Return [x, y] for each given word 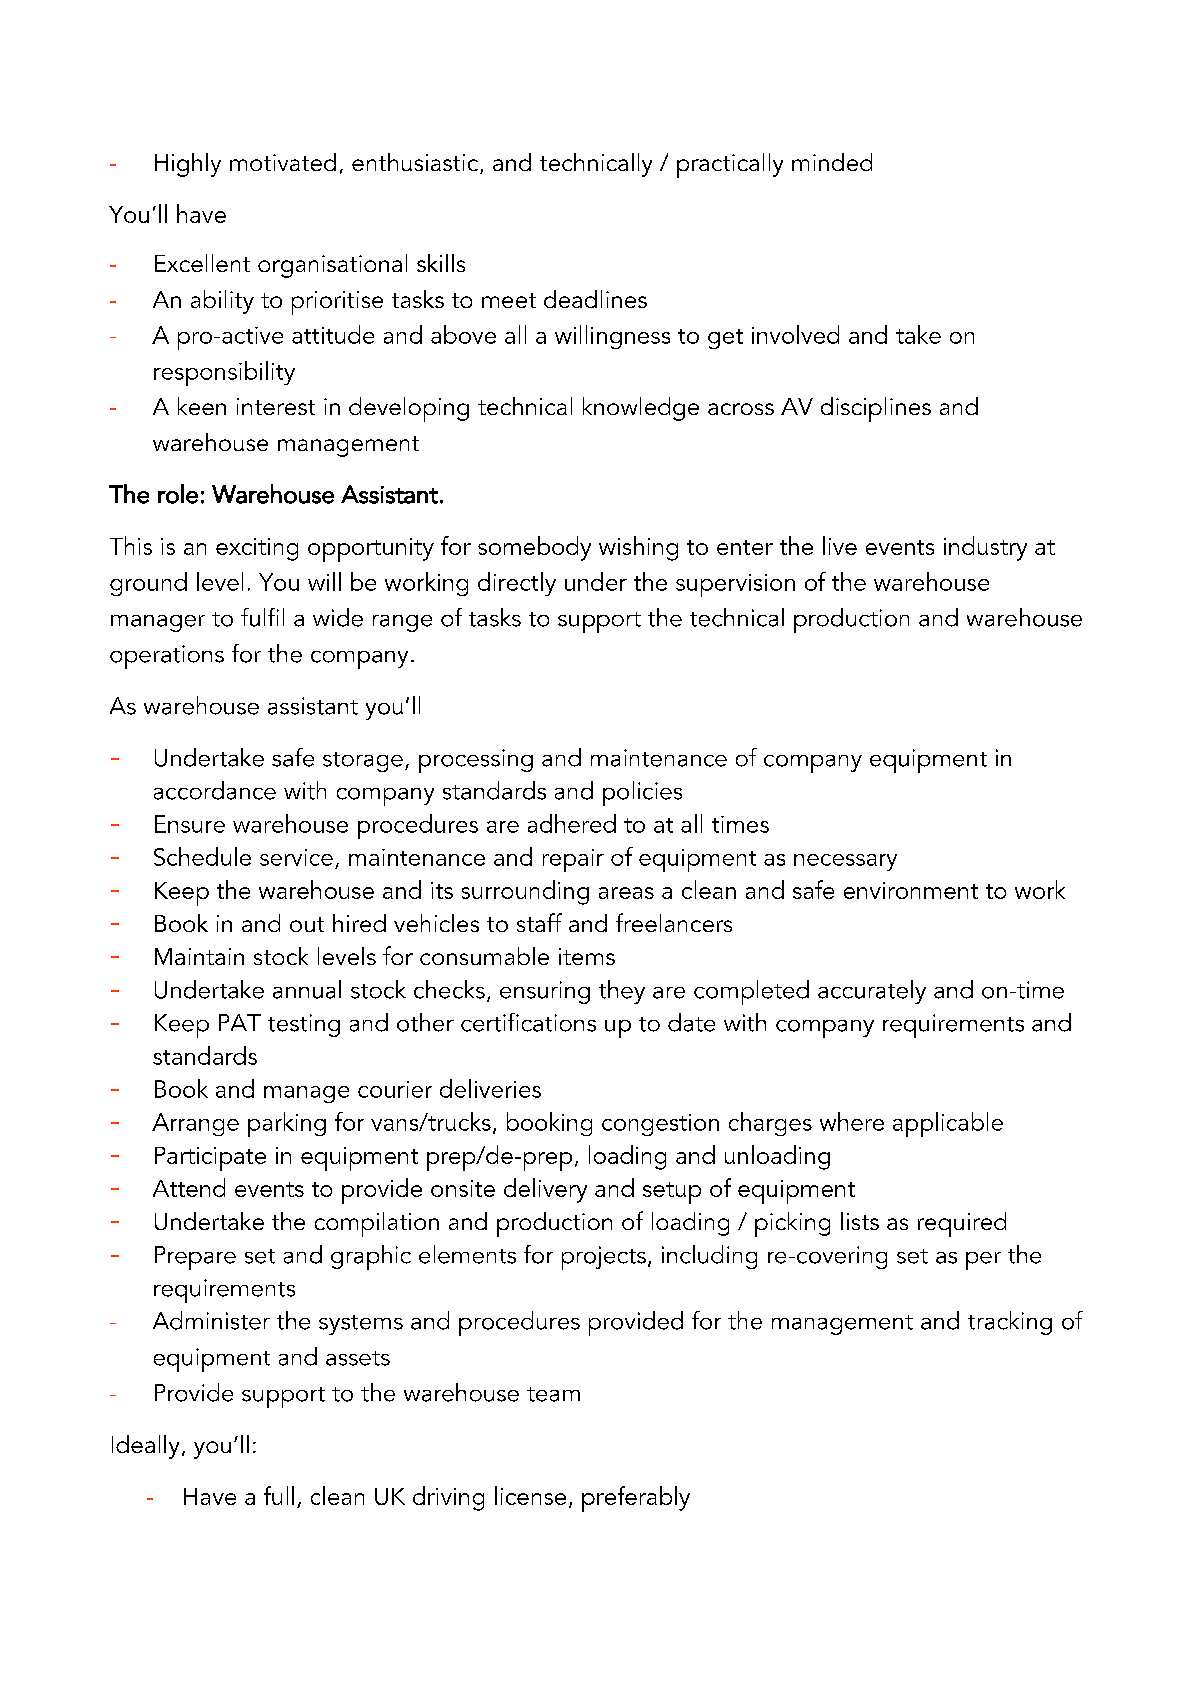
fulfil [262, 617]
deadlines [595, 299]
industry [985, 548]
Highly [188, 165]
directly [517, 584]
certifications [528, 1022]
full [279, 1495]
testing [304, 1025]
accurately [872, 992]
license [530, 1495]
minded [832, 162]
